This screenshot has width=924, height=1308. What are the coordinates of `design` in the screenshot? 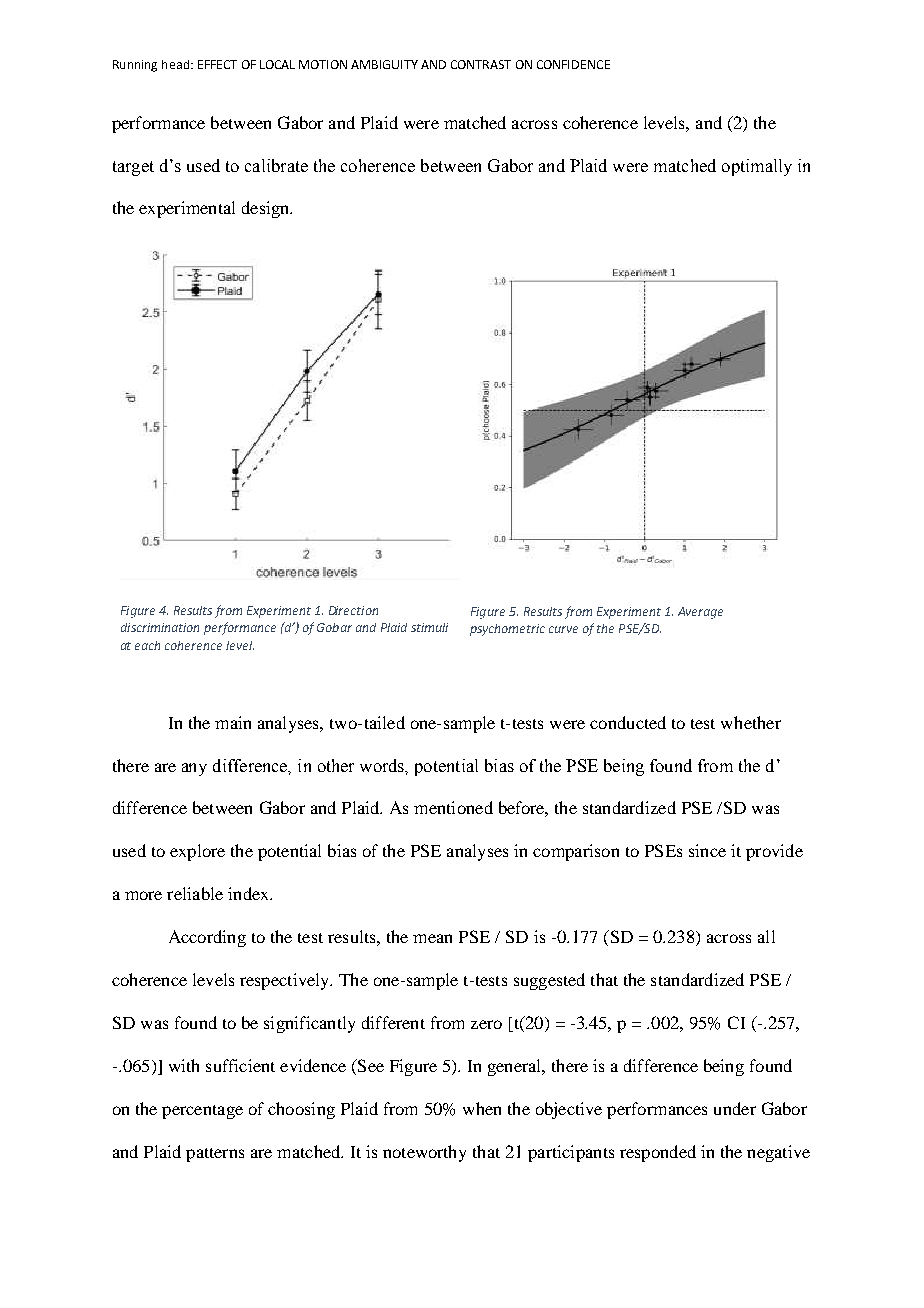 It's located at (267, 209).
